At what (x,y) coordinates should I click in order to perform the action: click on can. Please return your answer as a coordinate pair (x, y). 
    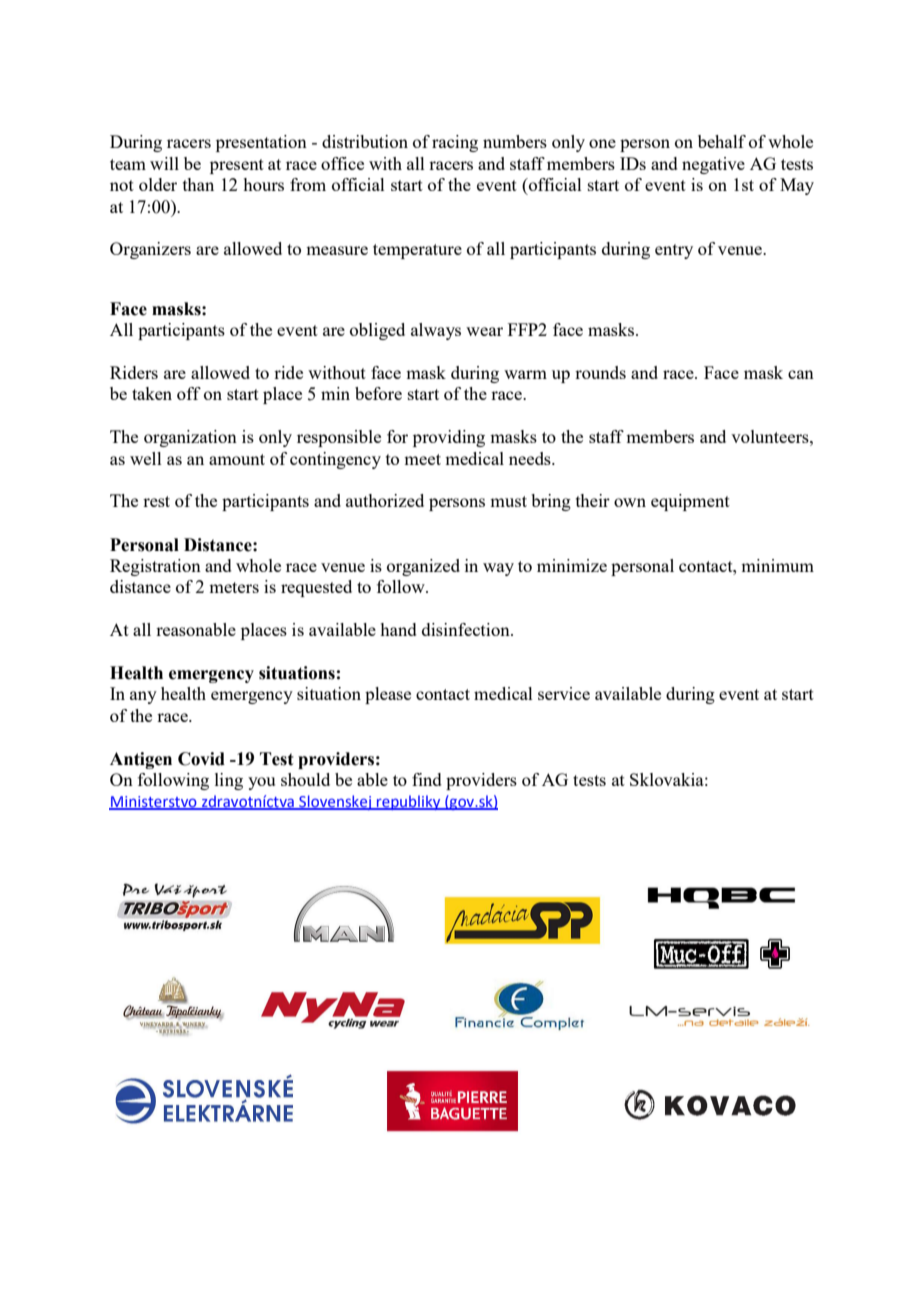
    Looking at the image, I should click on (801, 374).
